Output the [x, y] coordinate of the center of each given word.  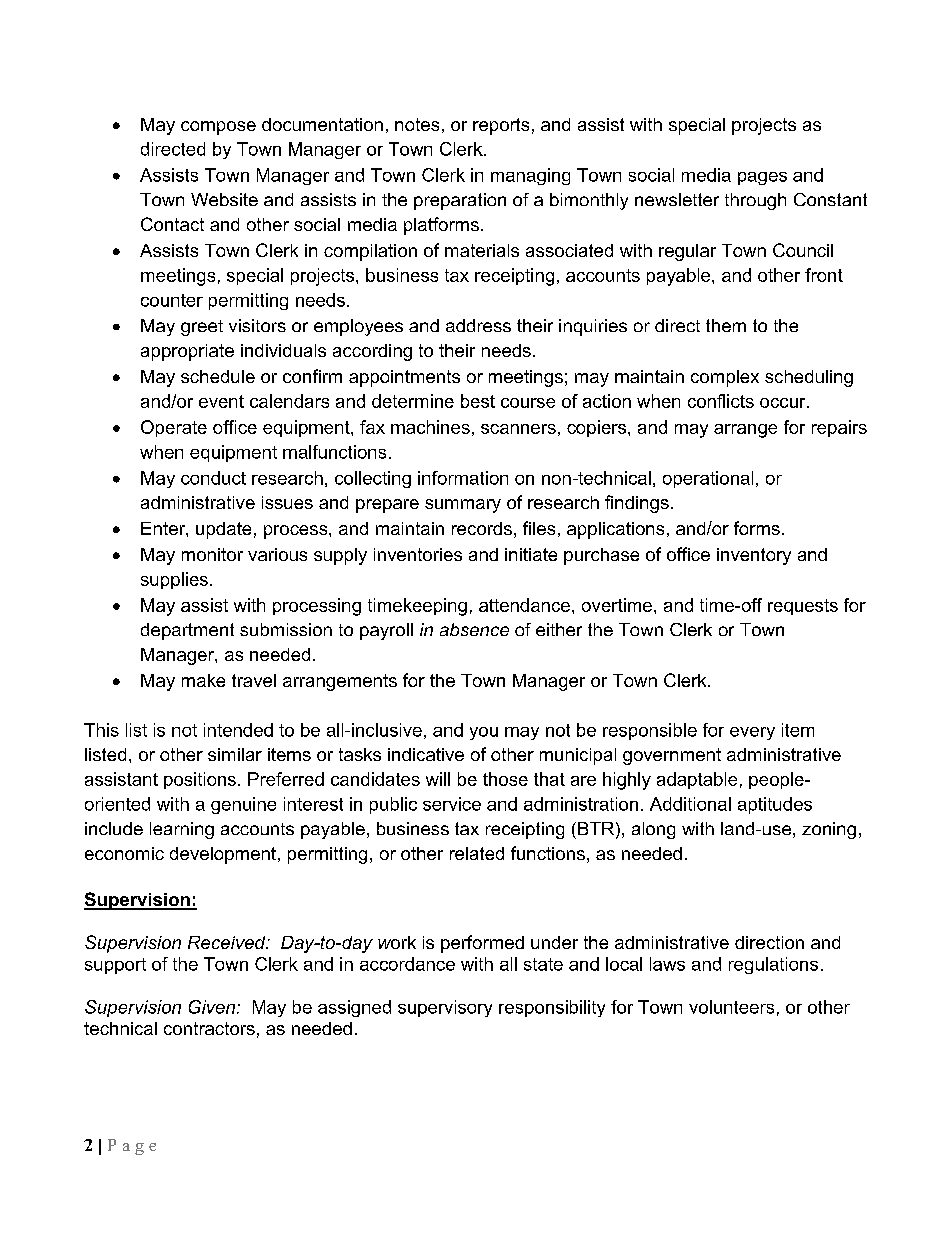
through [755, 201]
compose [218, 128]
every [752, 733]
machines [430, 427]
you [484, 733]
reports [501, 126]
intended [238, 730]
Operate [174, 428]
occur [784, 403]
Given [213, 1007]
